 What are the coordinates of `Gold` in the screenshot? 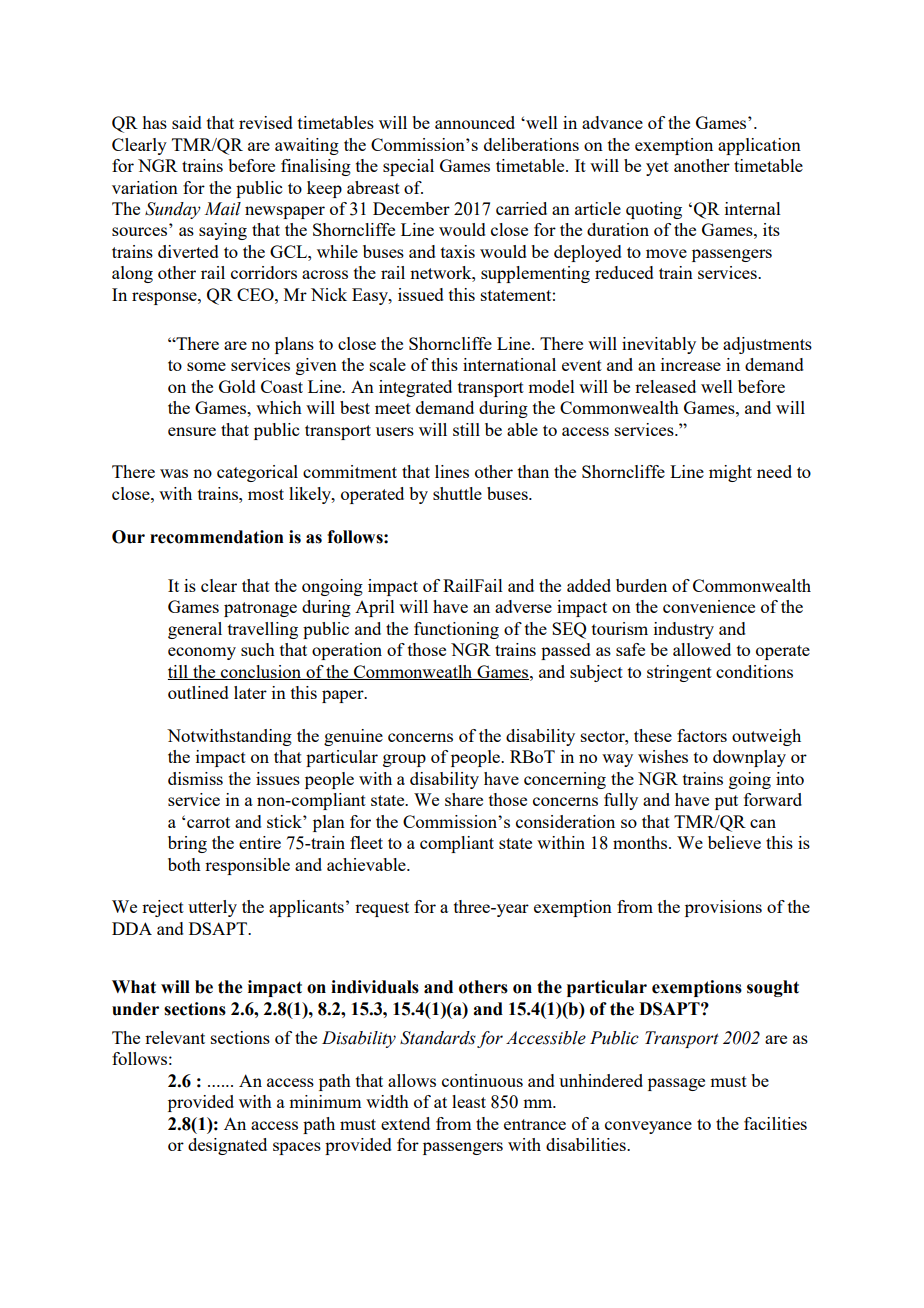 It's located at (237, 386).
